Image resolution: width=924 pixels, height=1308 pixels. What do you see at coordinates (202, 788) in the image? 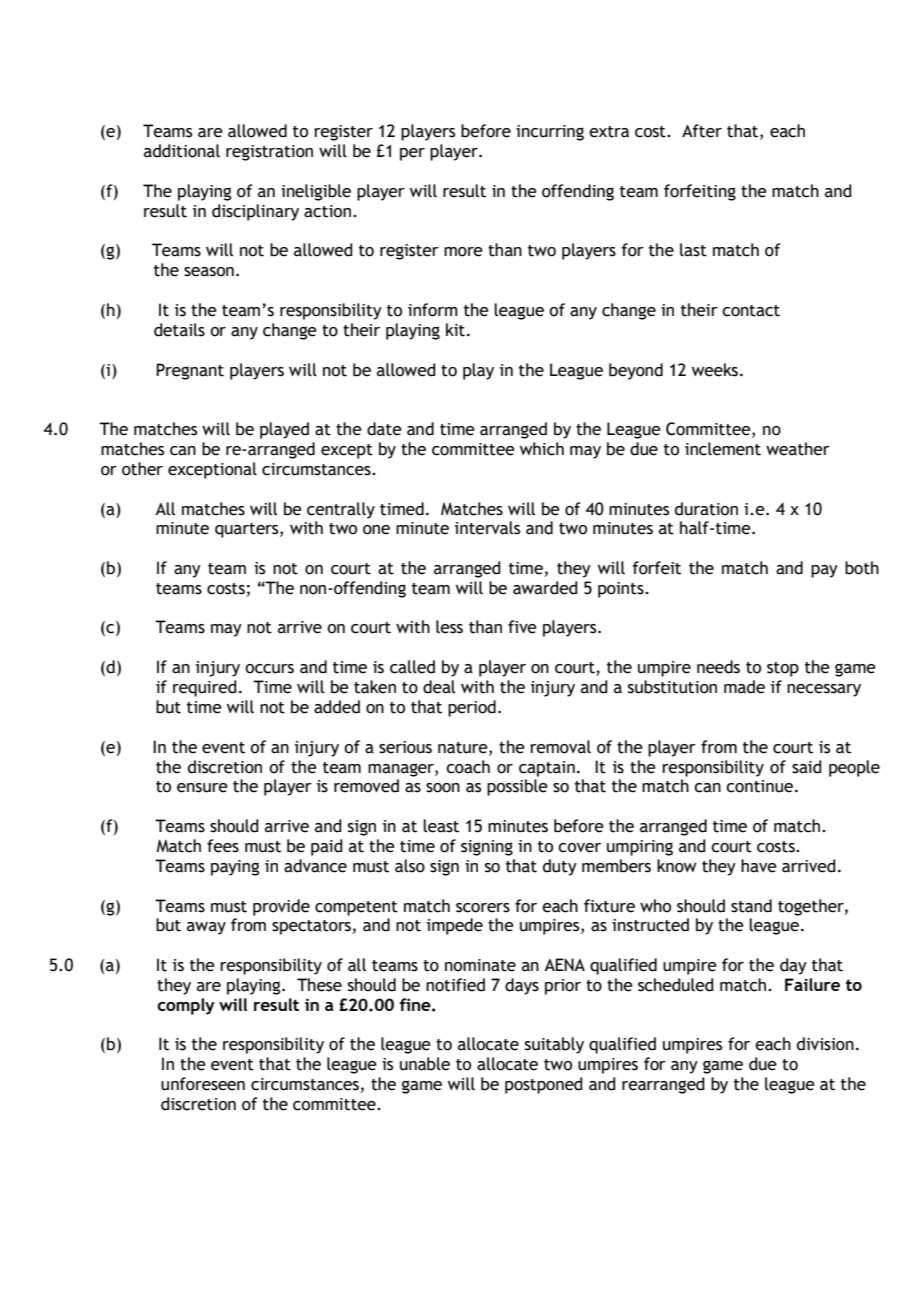
I see `ensure` at bounding box center [202, 788].
